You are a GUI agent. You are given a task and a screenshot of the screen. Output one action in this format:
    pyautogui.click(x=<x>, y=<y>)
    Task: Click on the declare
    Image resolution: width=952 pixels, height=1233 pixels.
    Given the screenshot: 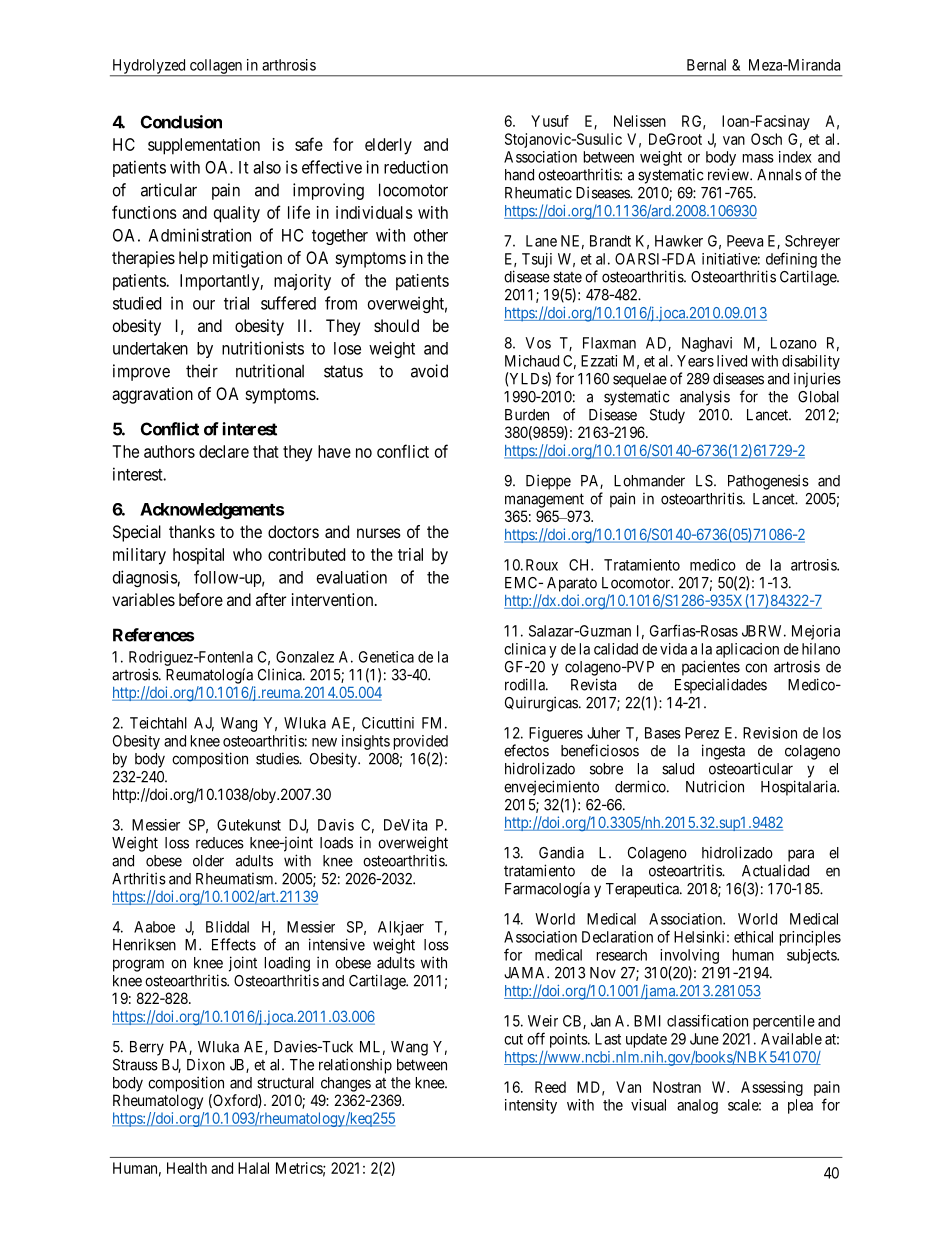 What is the action you would take?
    pyautogui.click(x=224, y=451)
